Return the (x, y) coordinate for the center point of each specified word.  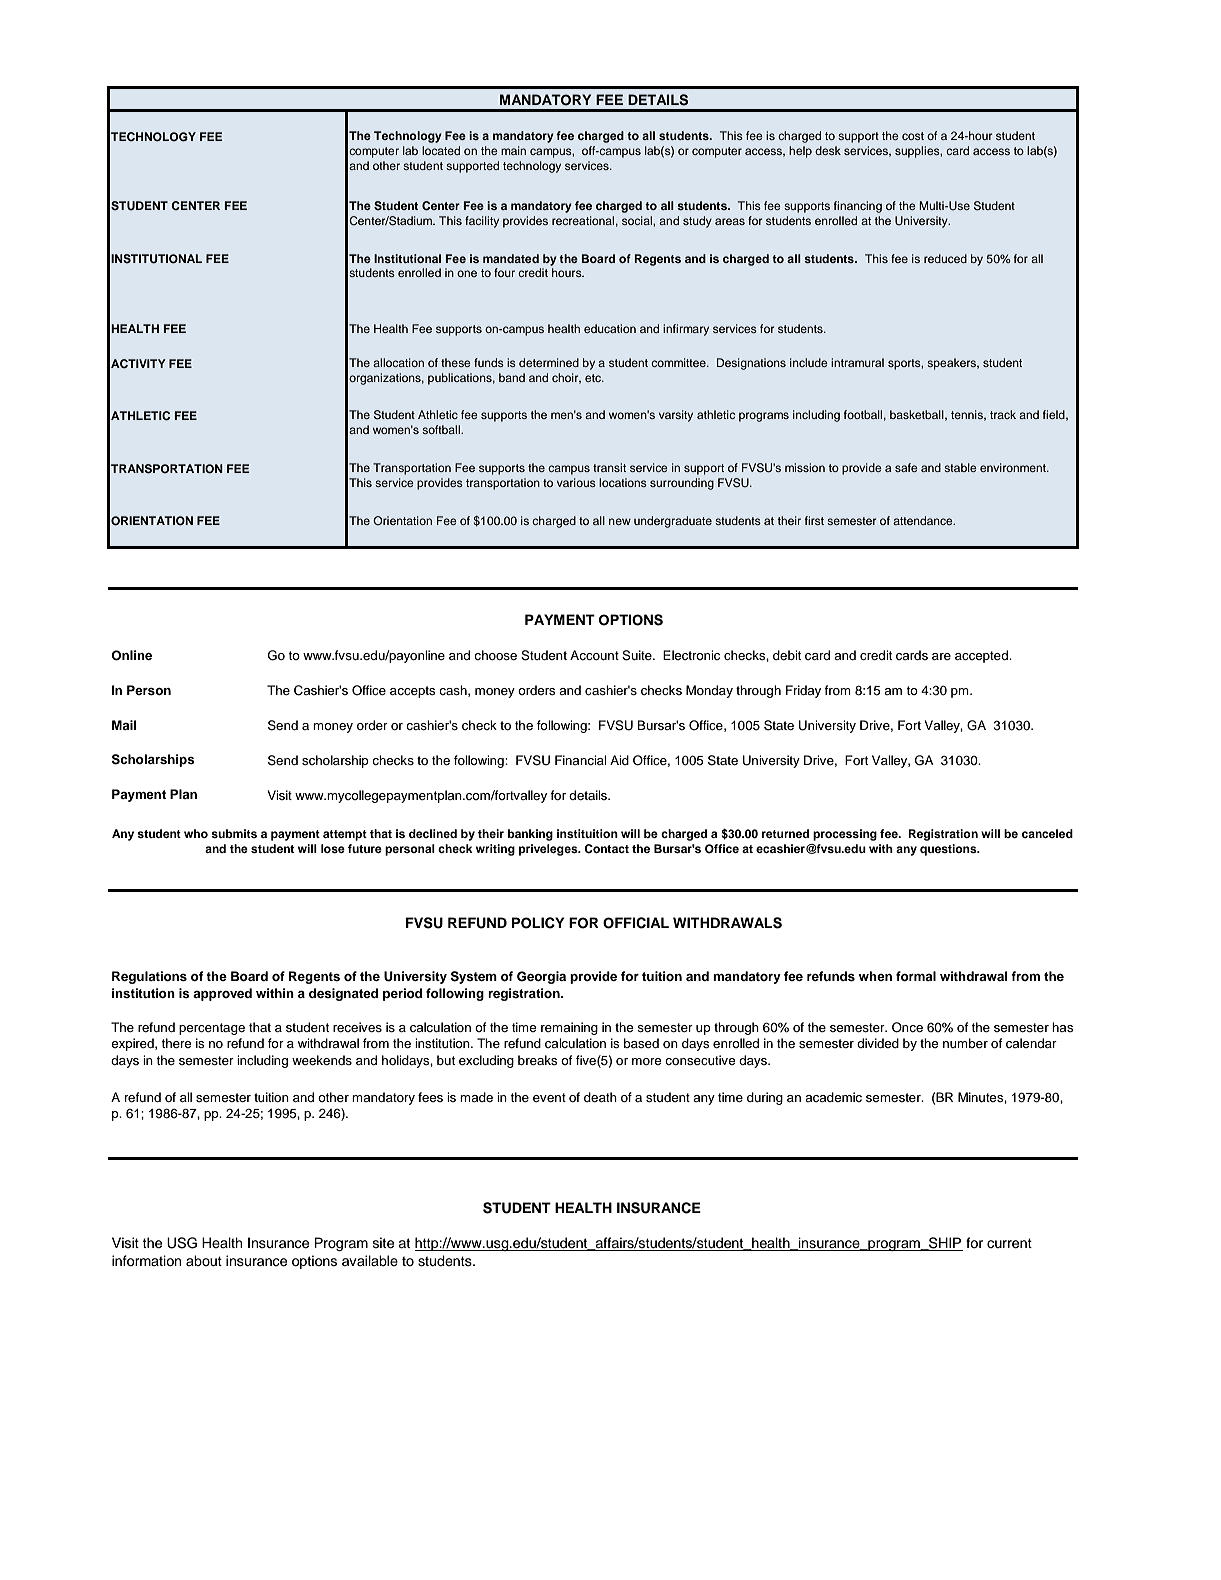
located (441, 150)
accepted (982, 656)
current (1009, 1243)
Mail (124, 725)
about (204, 1261)
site (383, 1243)
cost (913, 136)
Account (594, 655)
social (638, 220)
